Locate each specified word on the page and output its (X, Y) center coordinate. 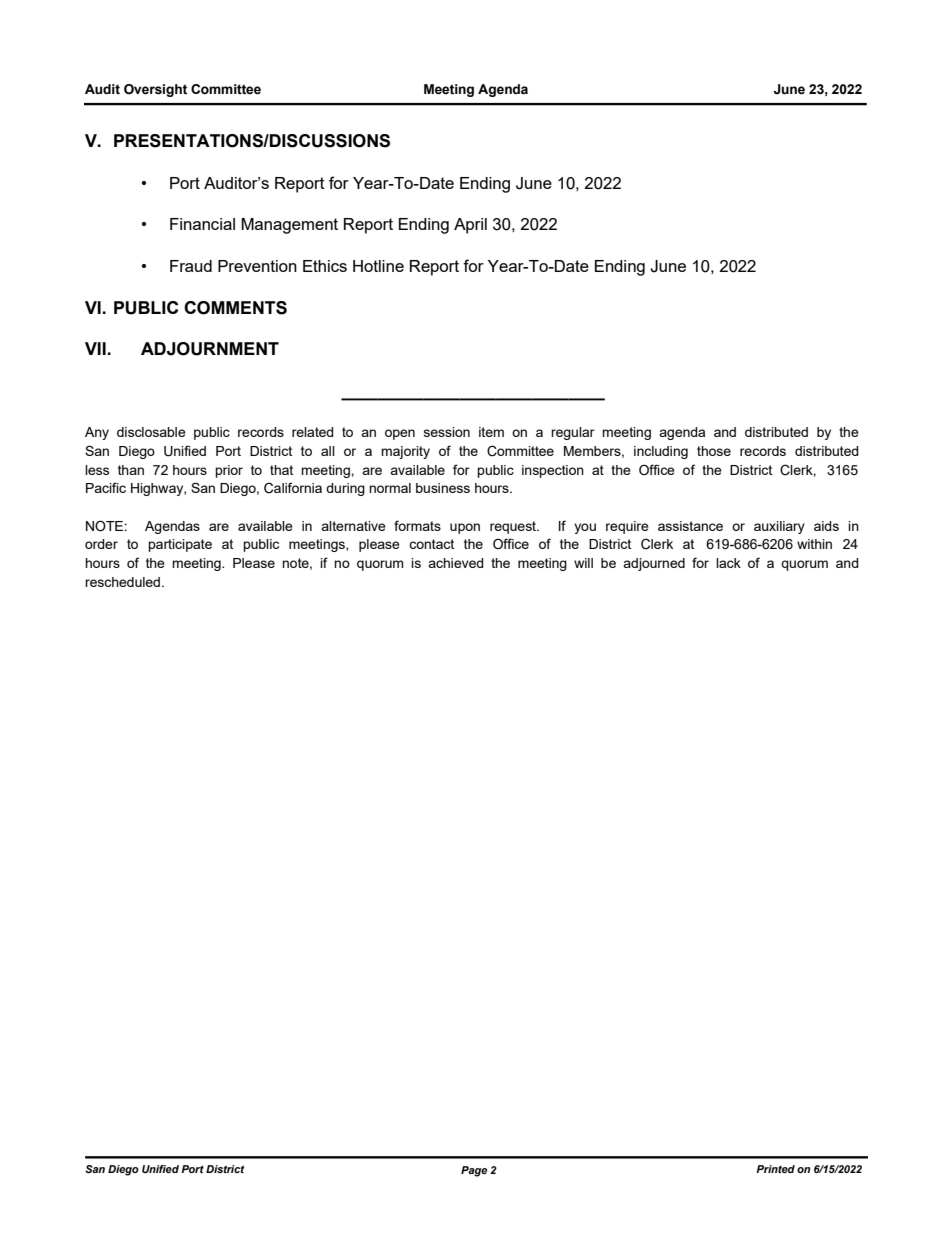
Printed (775, 1169)
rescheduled (122, 582)
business (443, 488)
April (470, 226)
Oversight (155, 90)
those (714, 451)
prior (229, 471)
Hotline (378, 266)
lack (728, 563)
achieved (456, 563)
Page (474, 1171)
